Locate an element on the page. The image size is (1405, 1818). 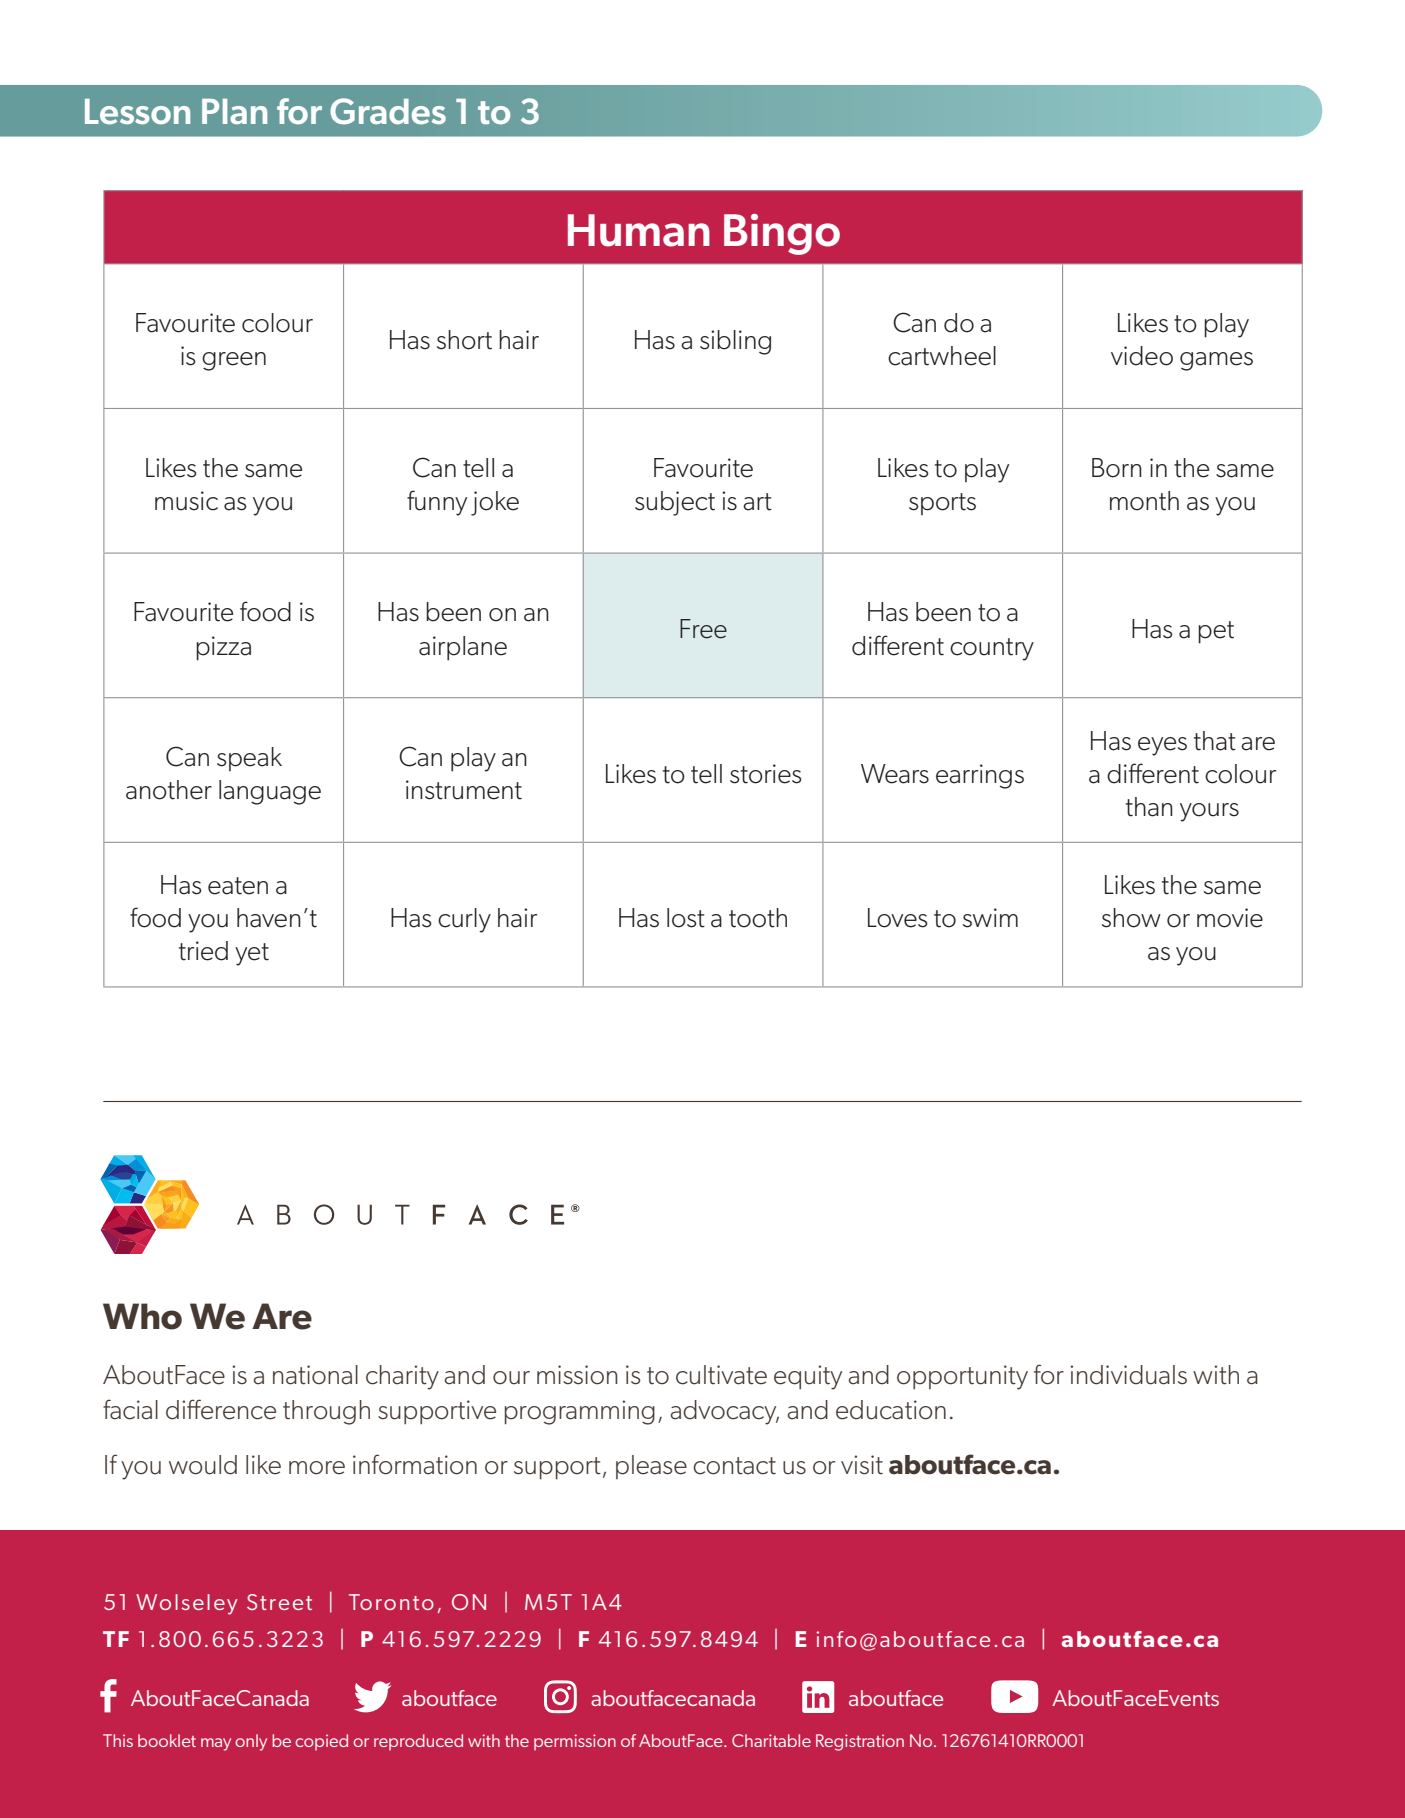
cultivate is located at coordinates (721, 1375).
